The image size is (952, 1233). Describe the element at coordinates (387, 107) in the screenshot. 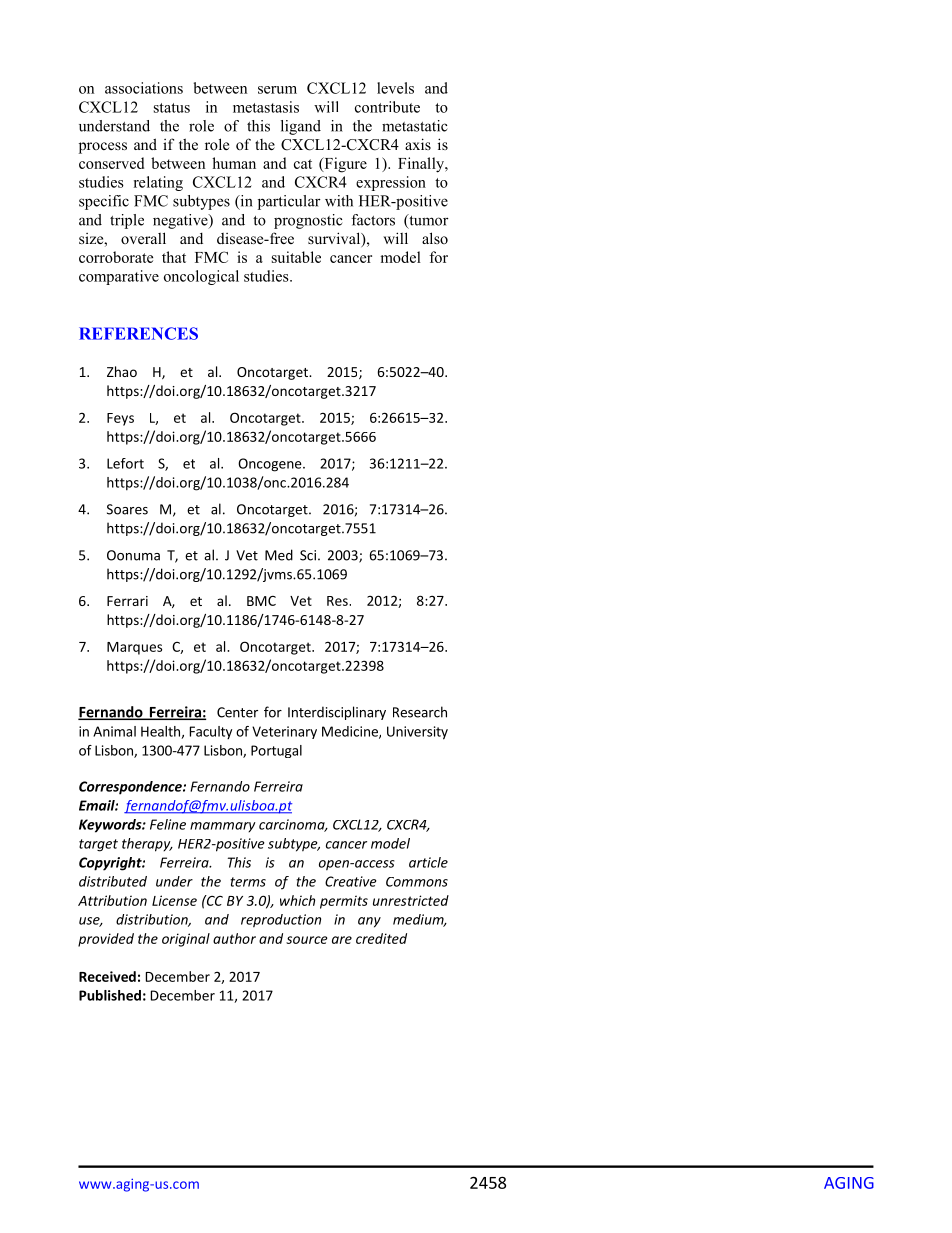

I see `contribute` at that location.
